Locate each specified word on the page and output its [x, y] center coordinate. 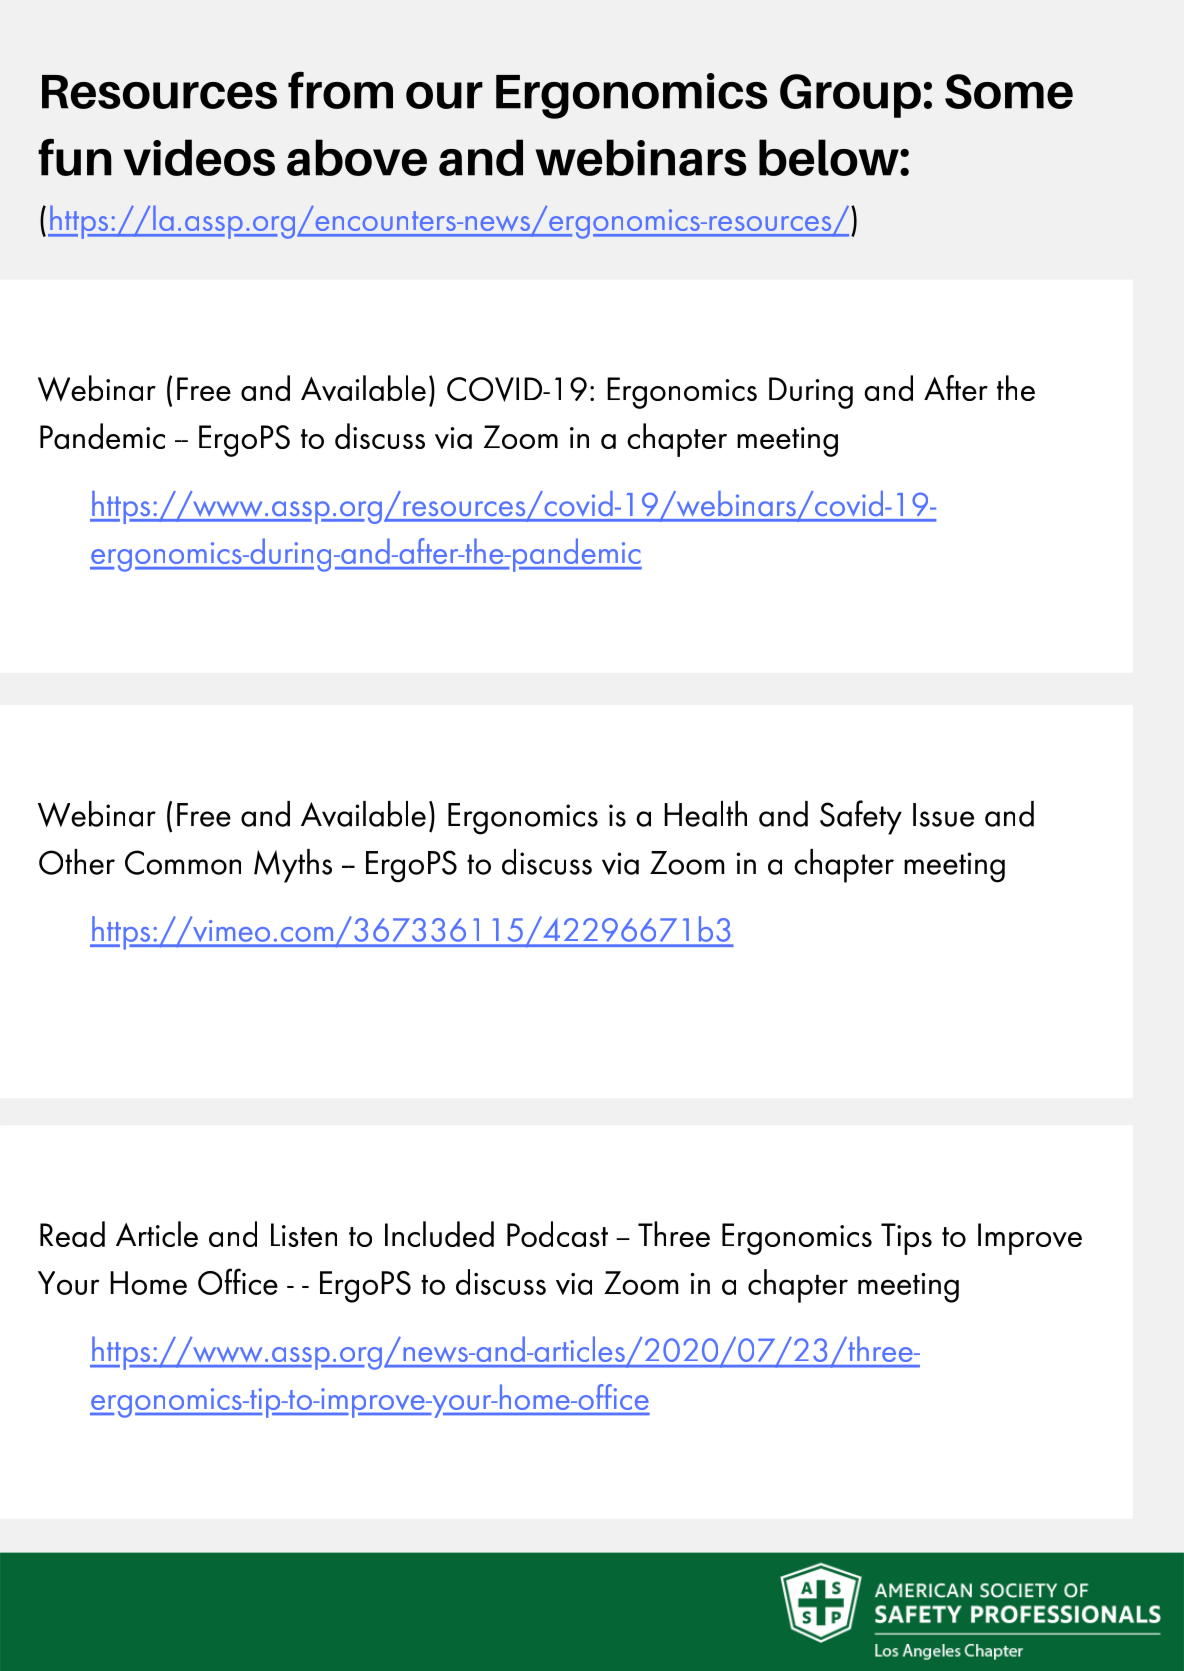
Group [850, 96]
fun [75, 157]
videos [199, 157]
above [357, 157]
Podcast [557, 1234]
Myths [293, 866]
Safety [861, 817]
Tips [906, 1239]
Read [72, 1234]
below [830, 157]
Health [705, 814]
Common [183, 862]
